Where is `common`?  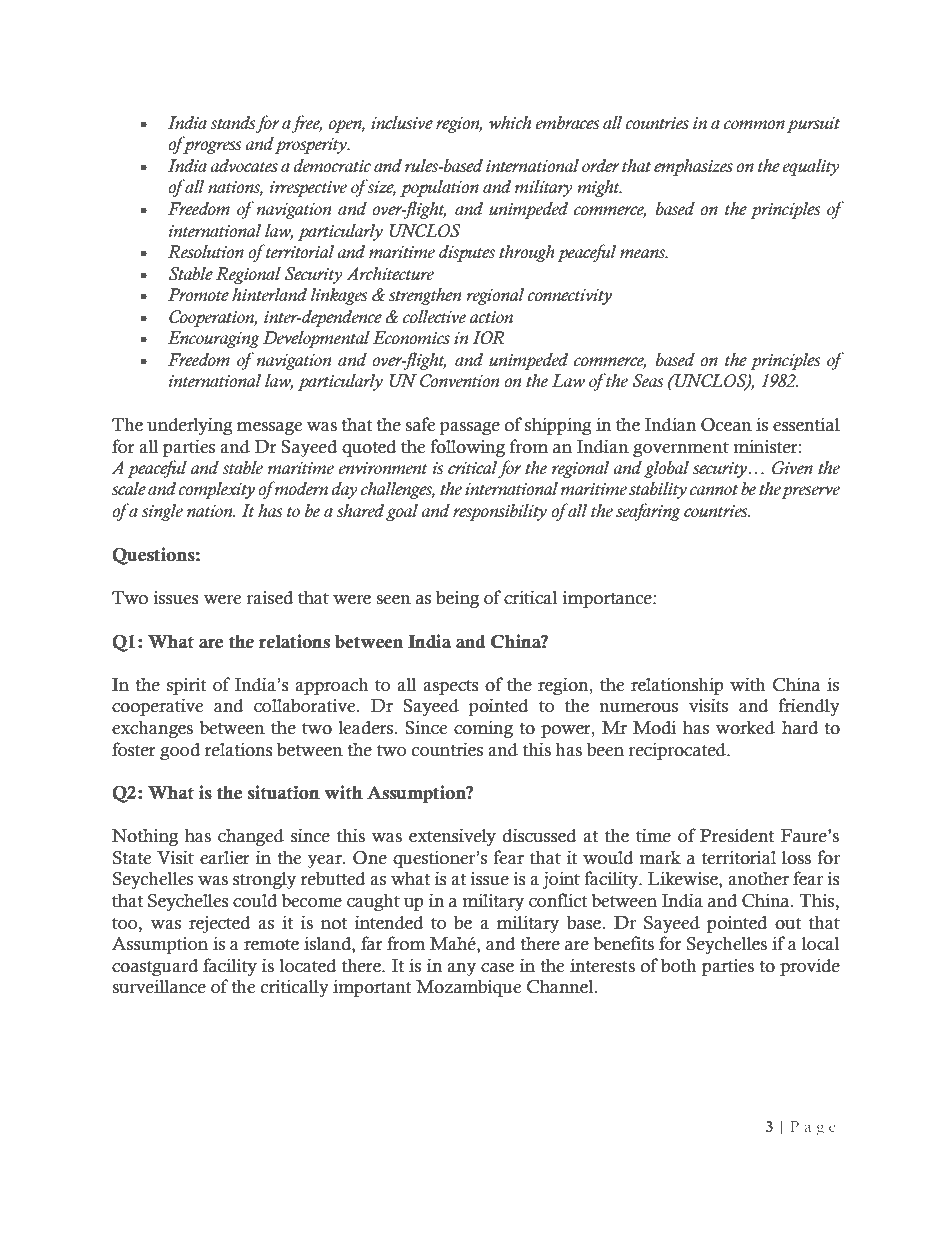
common is located at coordinates (754, 125).
